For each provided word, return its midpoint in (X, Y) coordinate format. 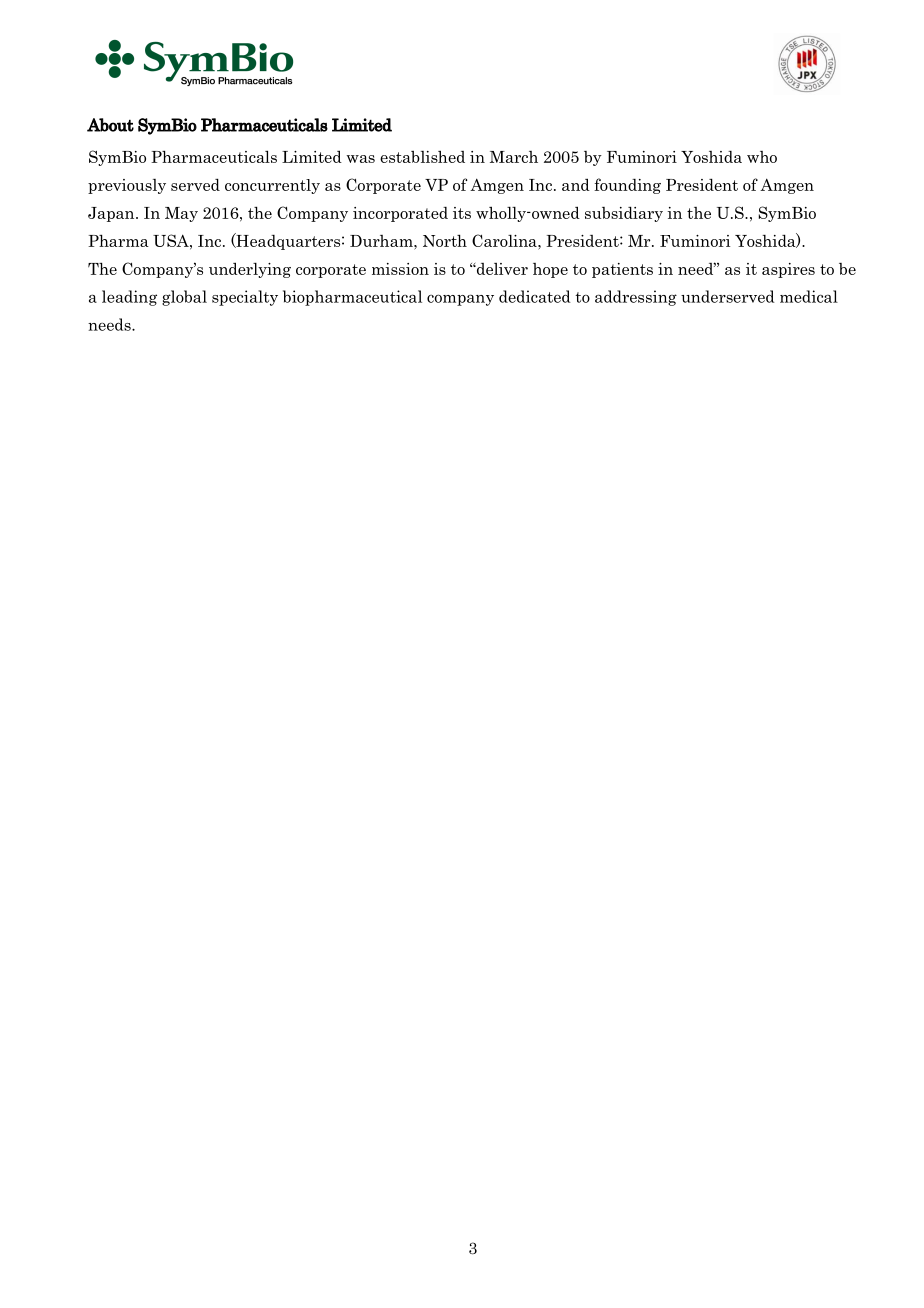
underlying (250, 270)
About (110, 125)
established (422, 156)
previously (127, 186)
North (445, 240)
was (360, 159)
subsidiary (624, 214)
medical (809, 296)
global (184, 298)
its (462, 213)
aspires (788, 270)
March (514, 157)
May (181, 214)
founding (627, 186)
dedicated (535, 296)
